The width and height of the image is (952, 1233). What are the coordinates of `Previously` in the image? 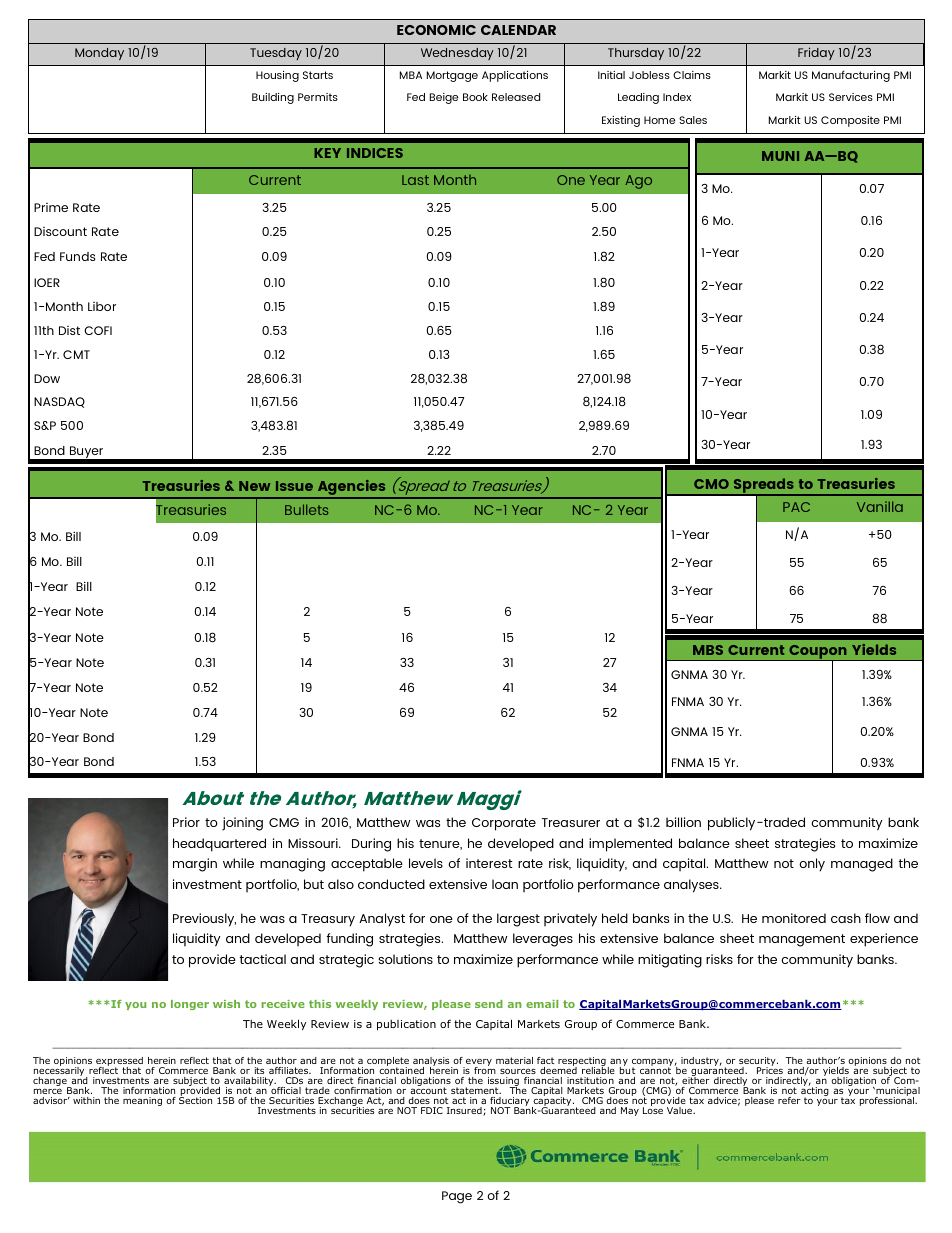 It's located at (204, 920).
